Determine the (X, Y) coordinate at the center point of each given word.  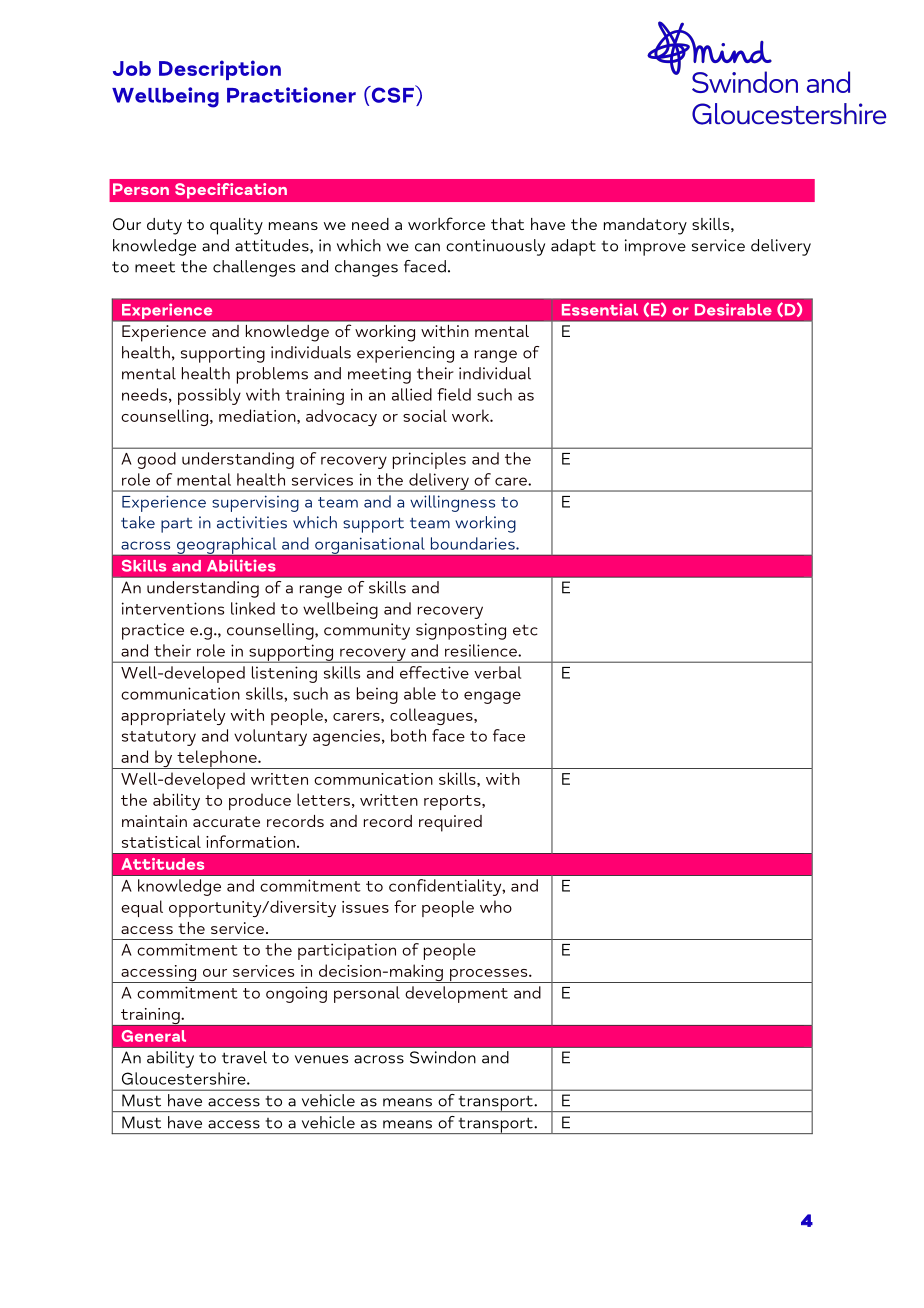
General (154, 1036)
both (408, 735)
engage (492, 697)
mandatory (645, 226)
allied (412, 394)
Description (220, 70)
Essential (600, 310)
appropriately (173, 716)
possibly (209, 396)
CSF (392, 94)
